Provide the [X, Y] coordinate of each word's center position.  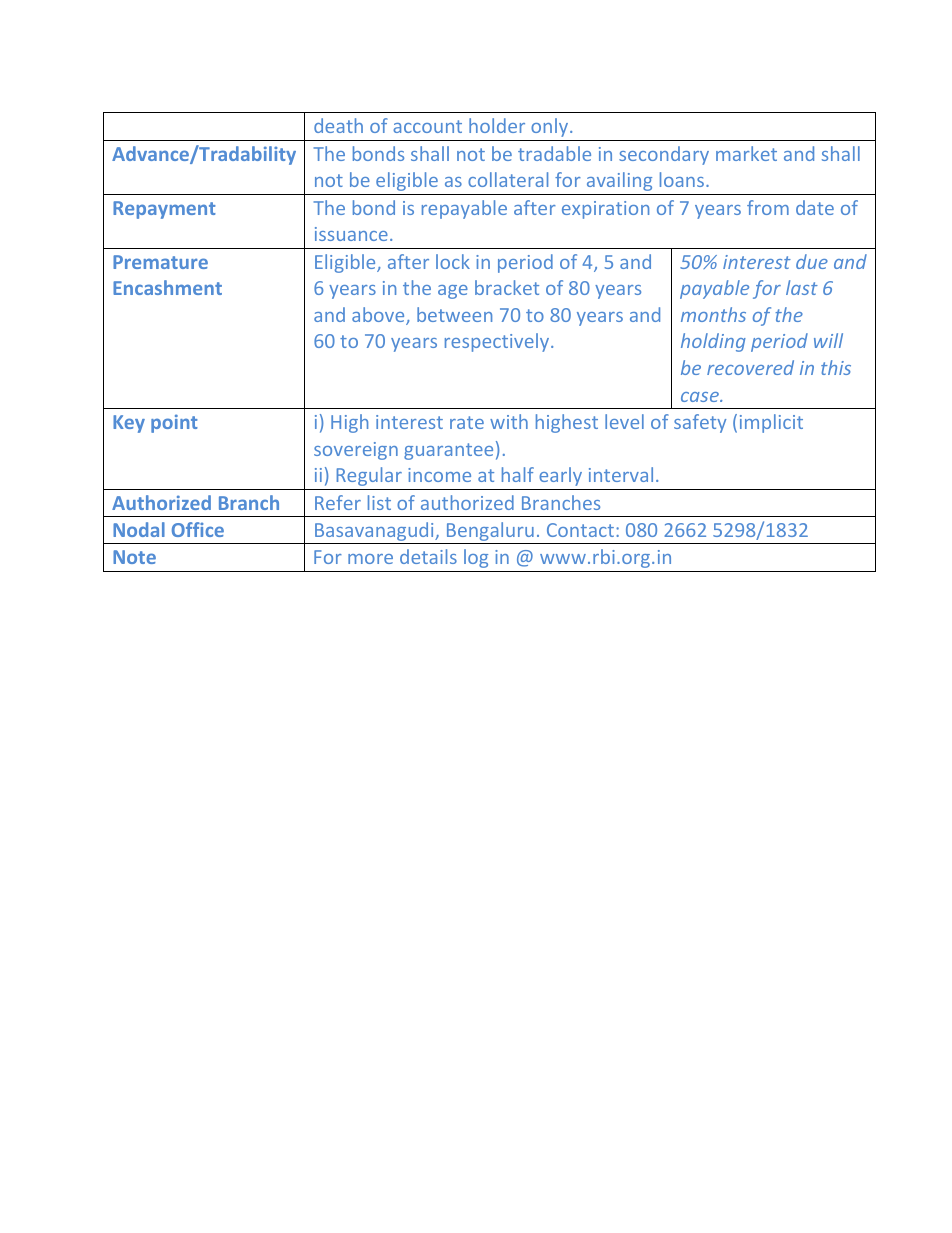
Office [198, 529]
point [174, 423]
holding [713, 342]
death [338, 125]
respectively [498, 342]
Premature [160, 262]
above [379, 316]
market [746, 153]
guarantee [448, 451]
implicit [771, 423]
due [812, 261]
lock [453, 261]
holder [497, 125]
